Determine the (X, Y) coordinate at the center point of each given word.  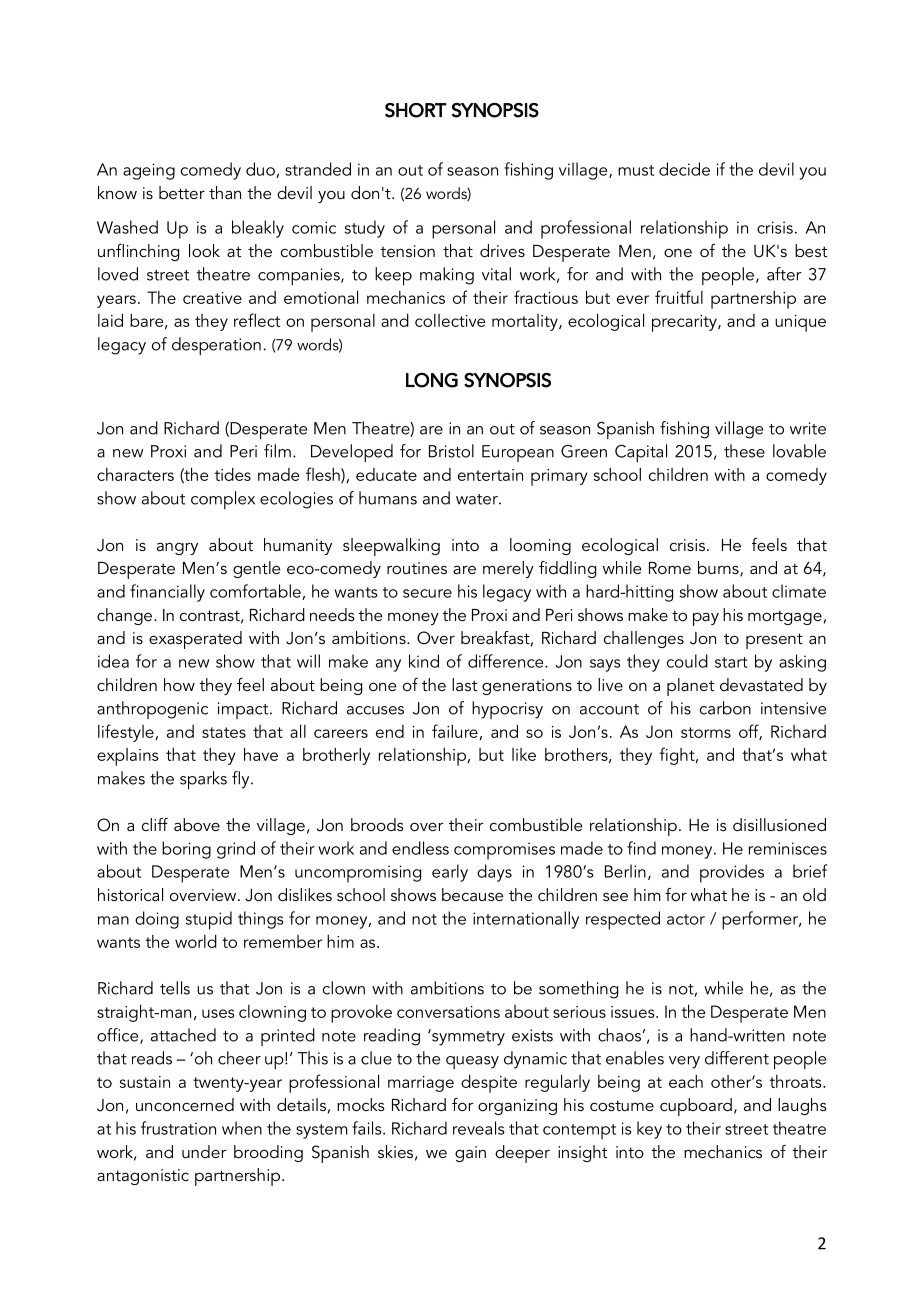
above (197, 824)
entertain (490, 475)
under (204, 1151)
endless (420, 848)
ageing (149, 171)
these (744, 451)
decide (684, 169)
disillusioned (779, 824)
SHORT (416, 110)
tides (232, 474)
